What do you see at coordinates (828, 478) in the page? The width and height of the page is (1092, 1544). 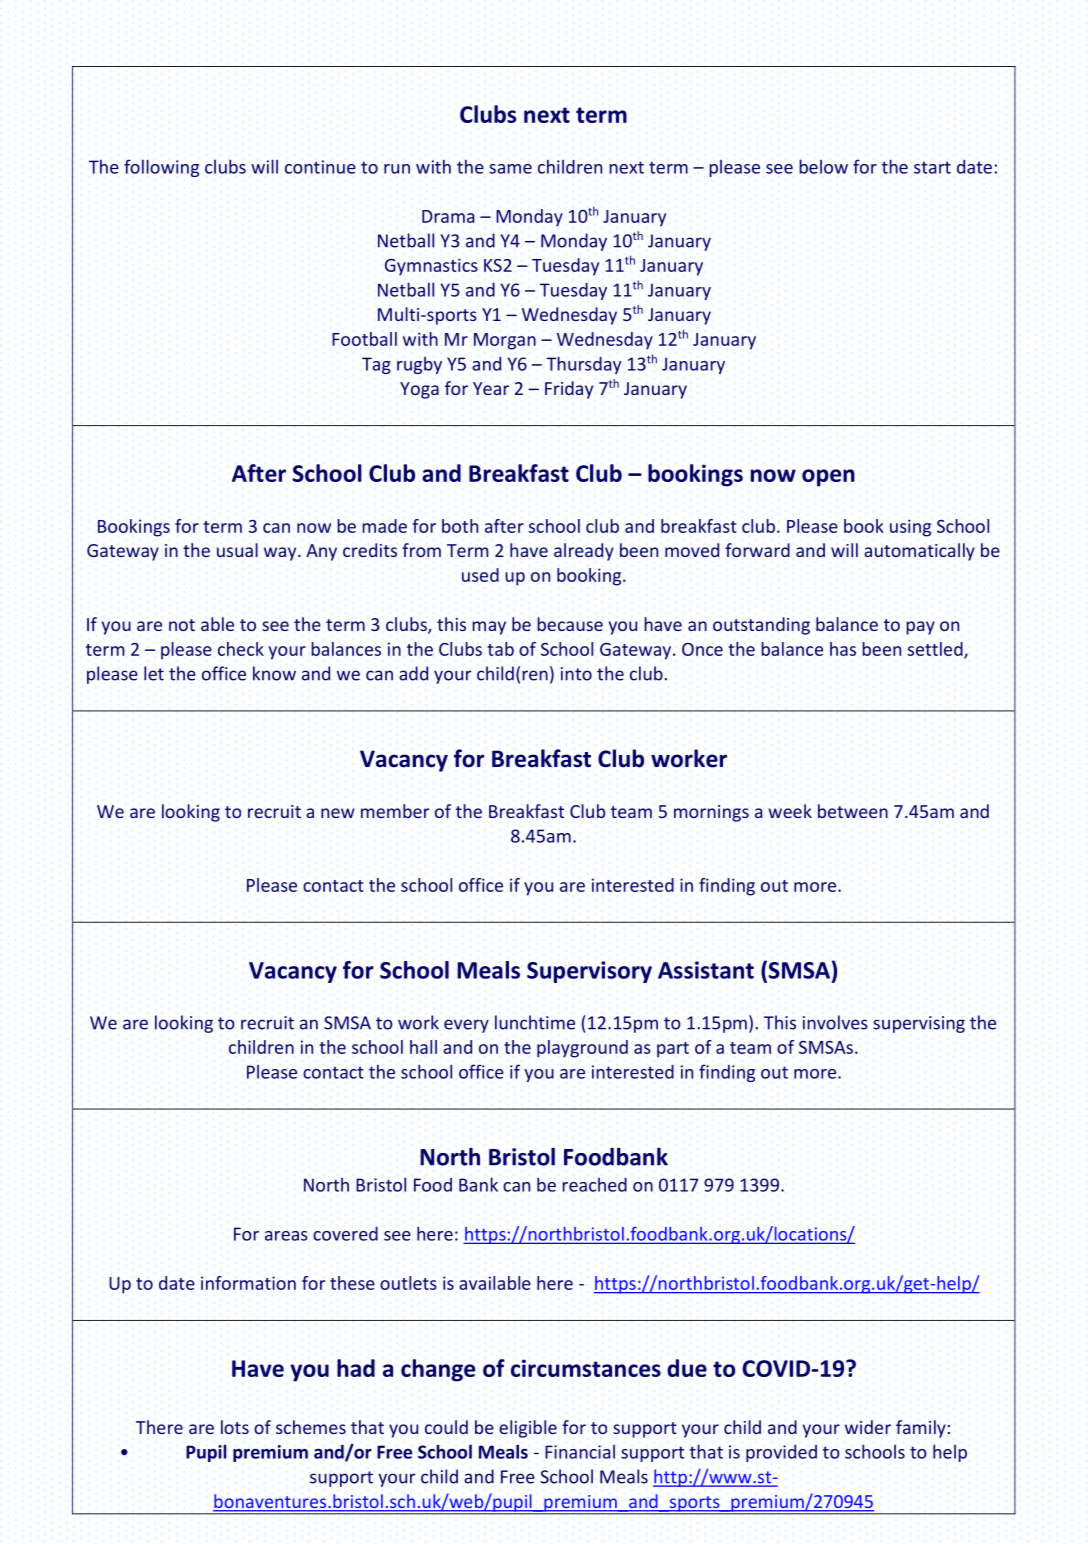 I see `open` at bounding box center [828, 478].
